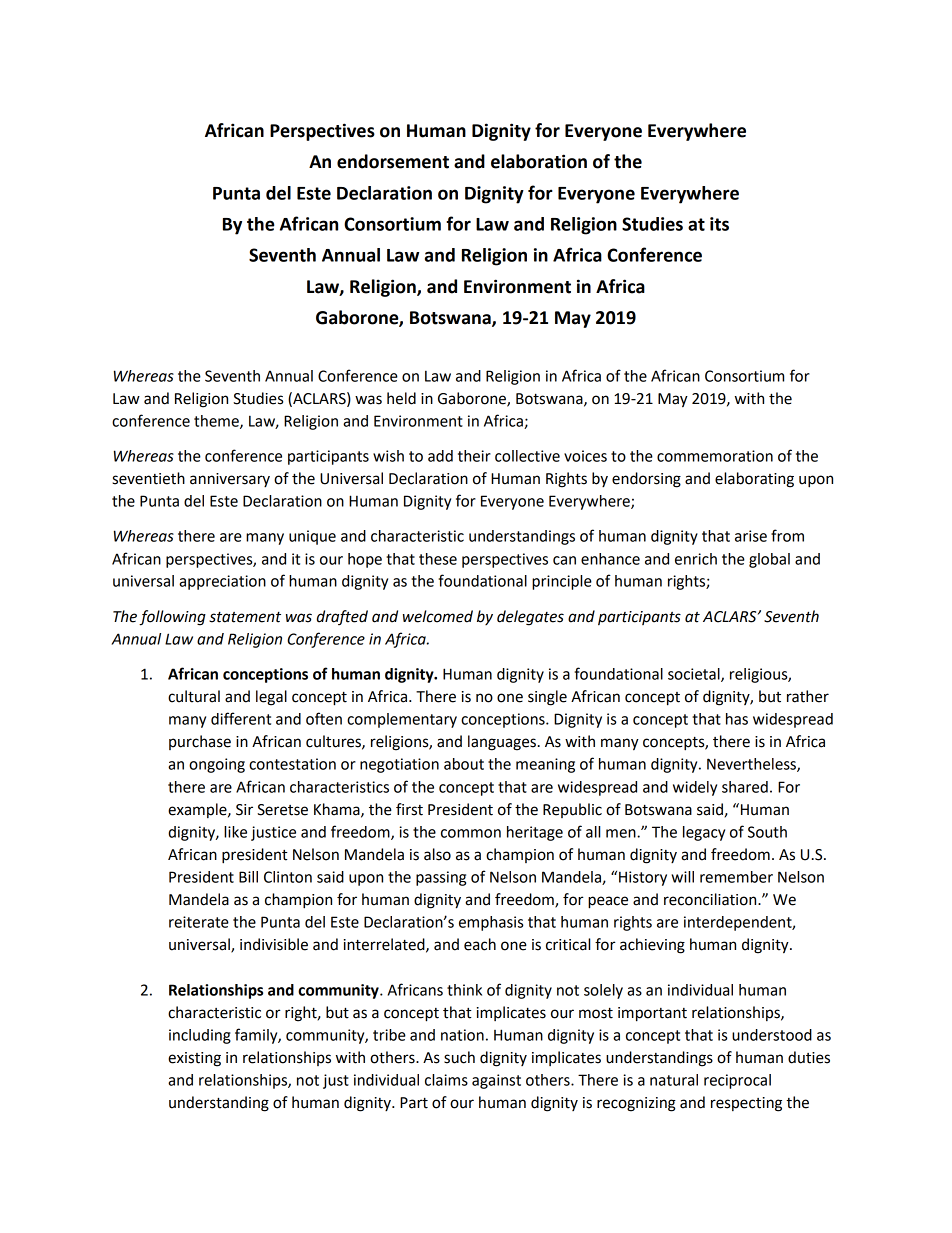  Describe the element at coordinates (496, 1081) in the page. I see `against` at that location.
